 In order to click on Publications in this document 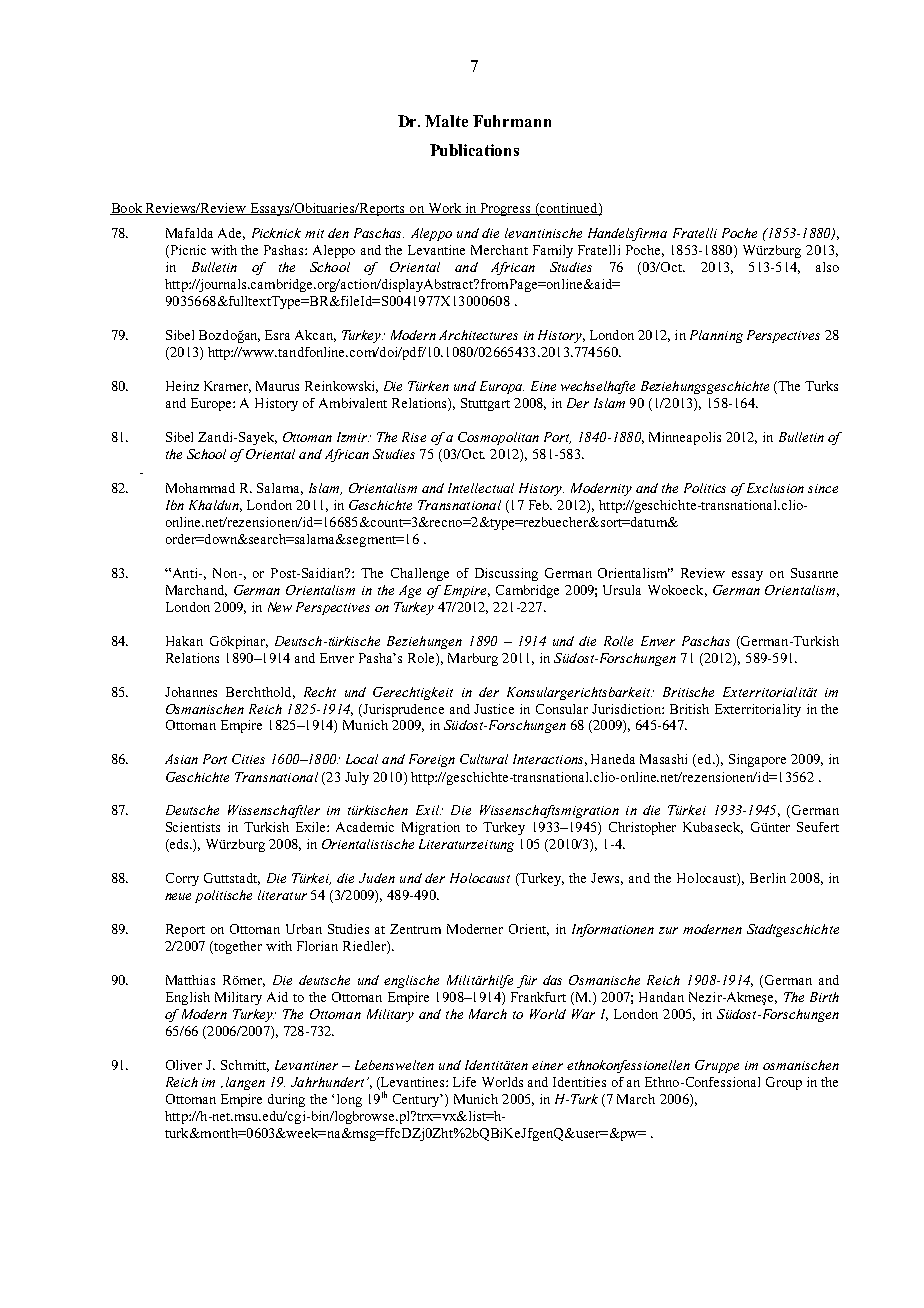, I will do `click(474, 150)`.
